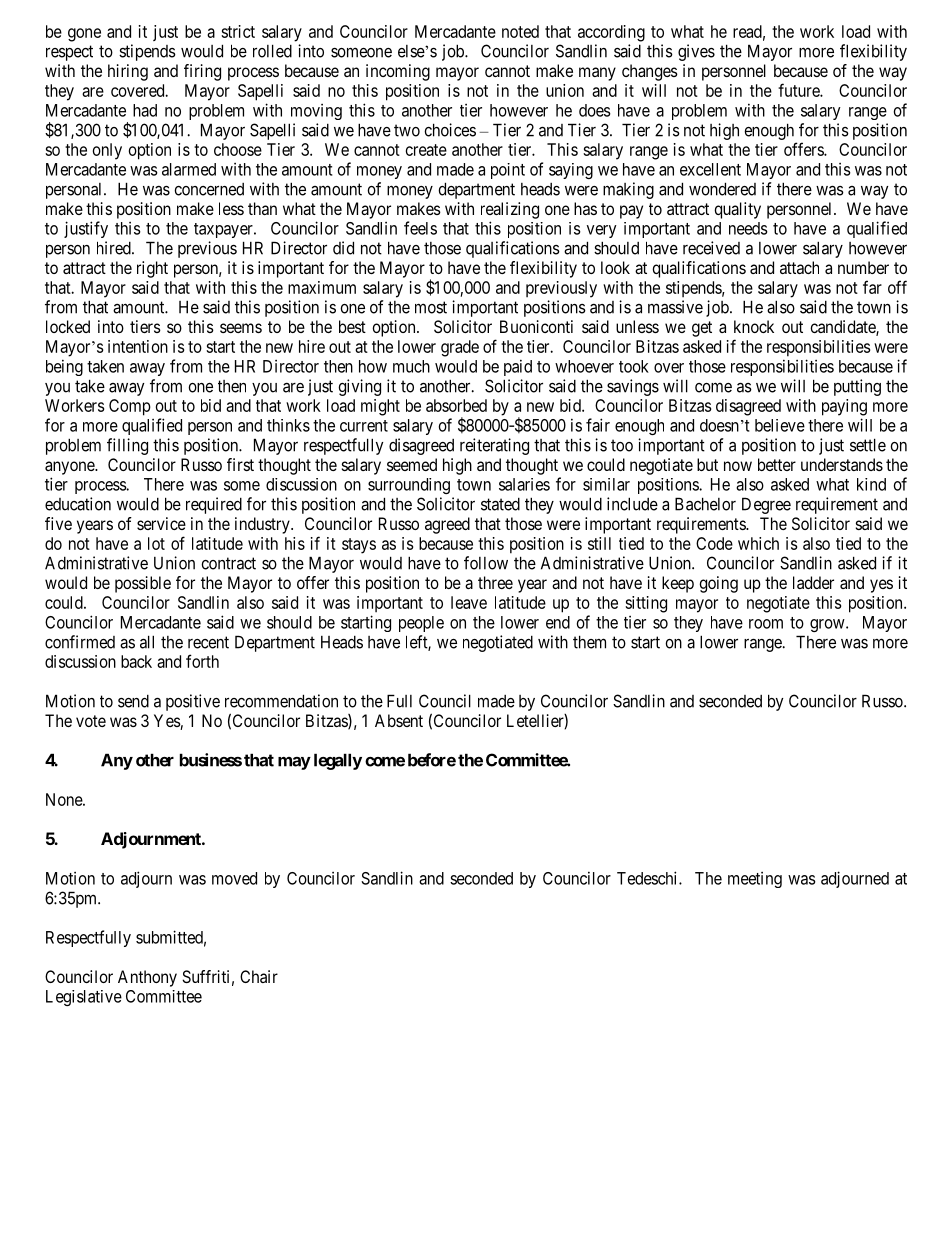 The height and width of the page is (1233, 952). What do you see at coordinates (147, 978) in the page?
I see `Anthony` at bounding box center [147, 978].
